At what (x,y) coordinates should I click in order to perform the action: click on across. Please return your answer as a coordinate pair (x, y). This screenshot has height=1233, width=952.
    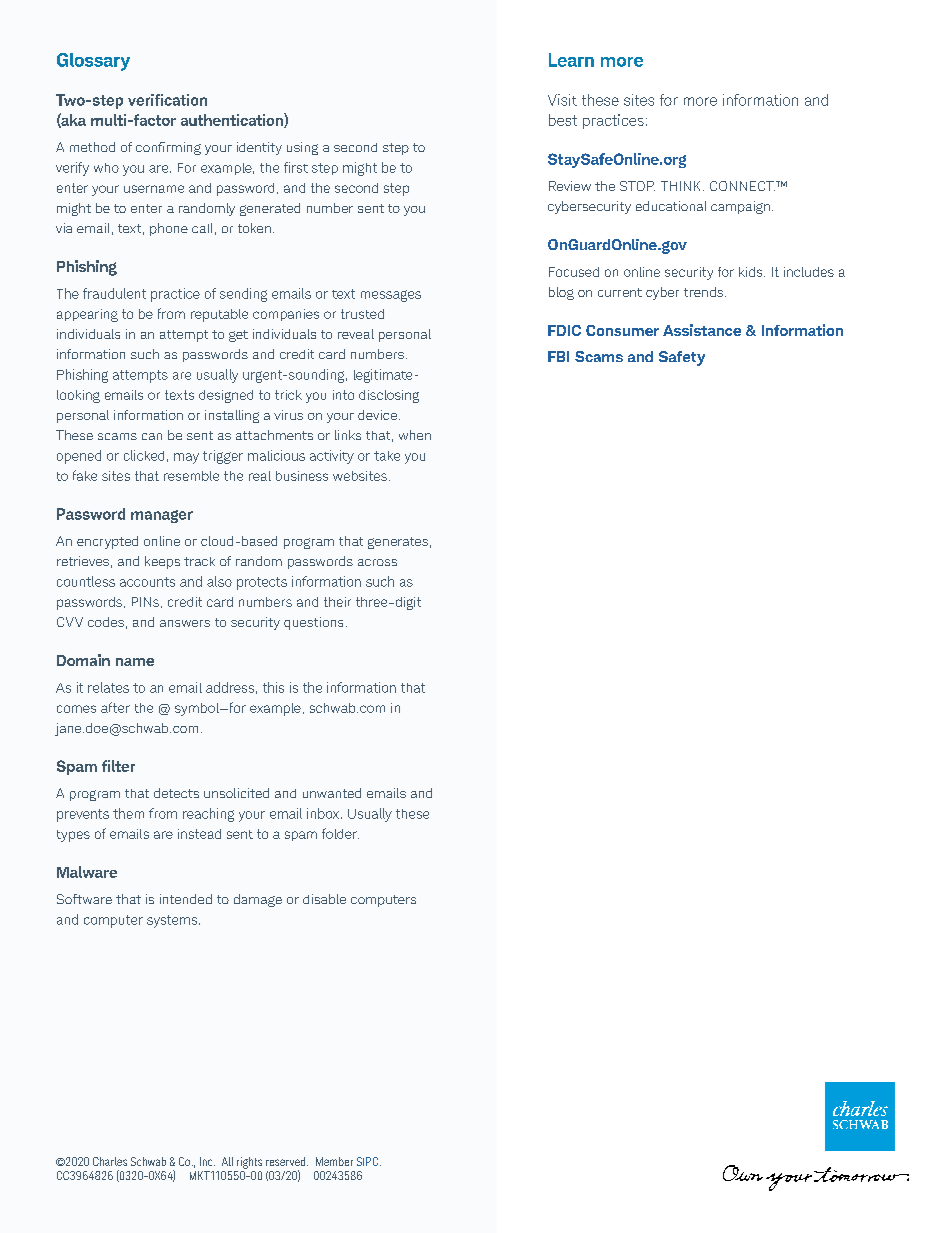
    Looking at the image, I should click on (377, 562).
